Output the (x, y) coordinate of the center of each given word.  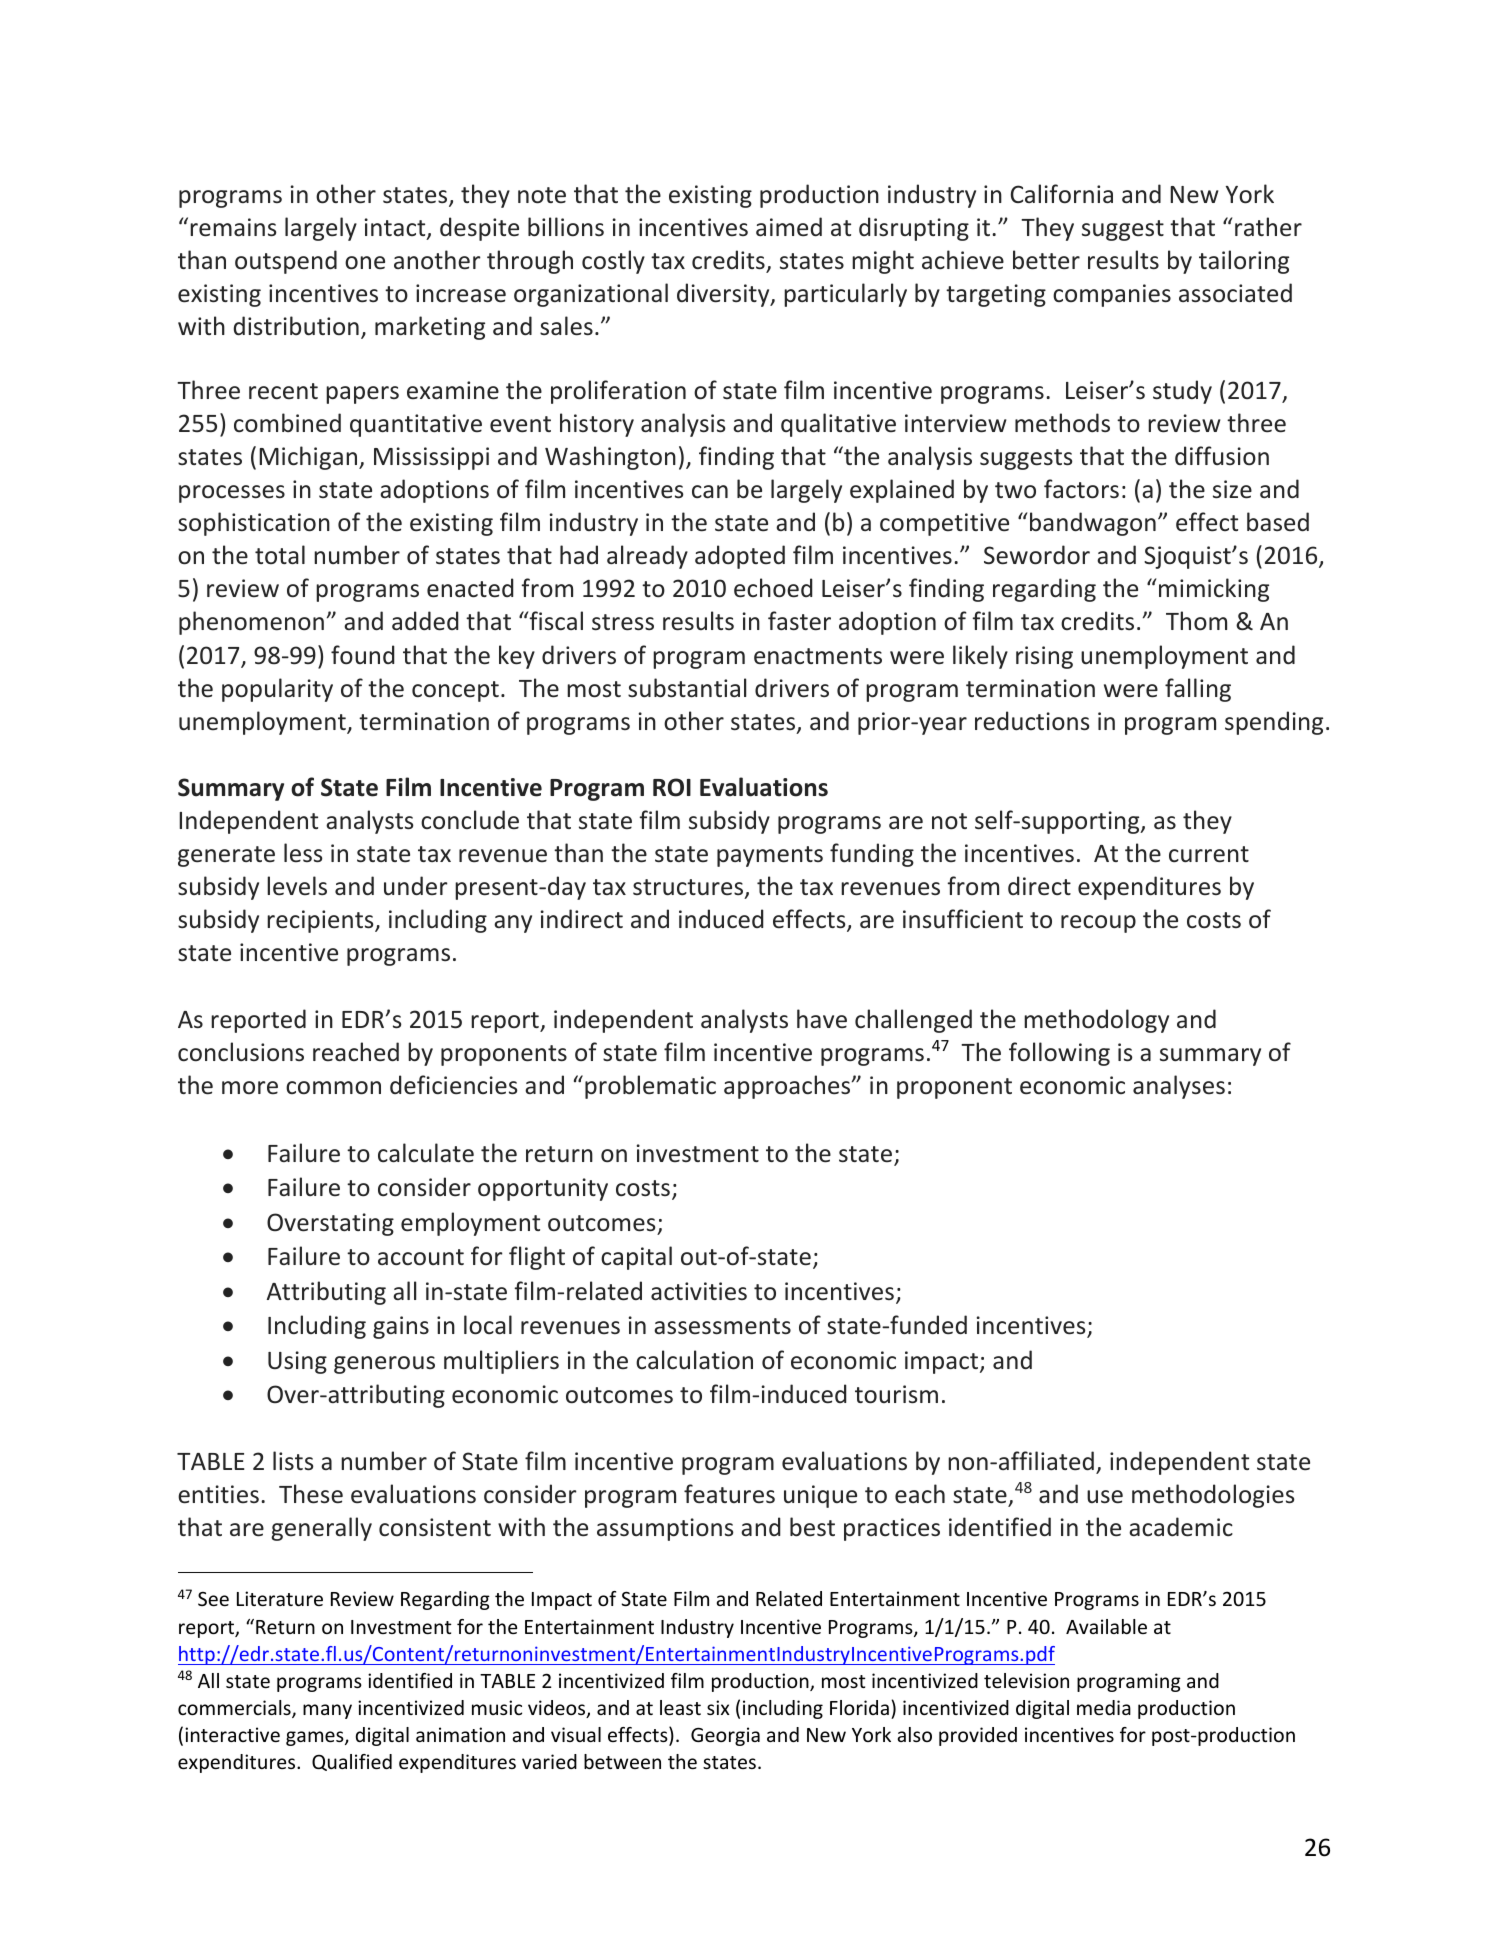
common (333, 1088)
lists (293, 1461)
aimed (789, 227)
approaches (788, 1087)
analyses (1179, 1087)
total (280, 554)
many (327, 1711)
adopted (740, 557)
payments (770, 856)
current (1209, 854)
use (1105, 1497)
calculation (694, 1360)
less (303, 853)
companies (1112, 295)
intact (396, 228)
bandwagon (1093, 524)
